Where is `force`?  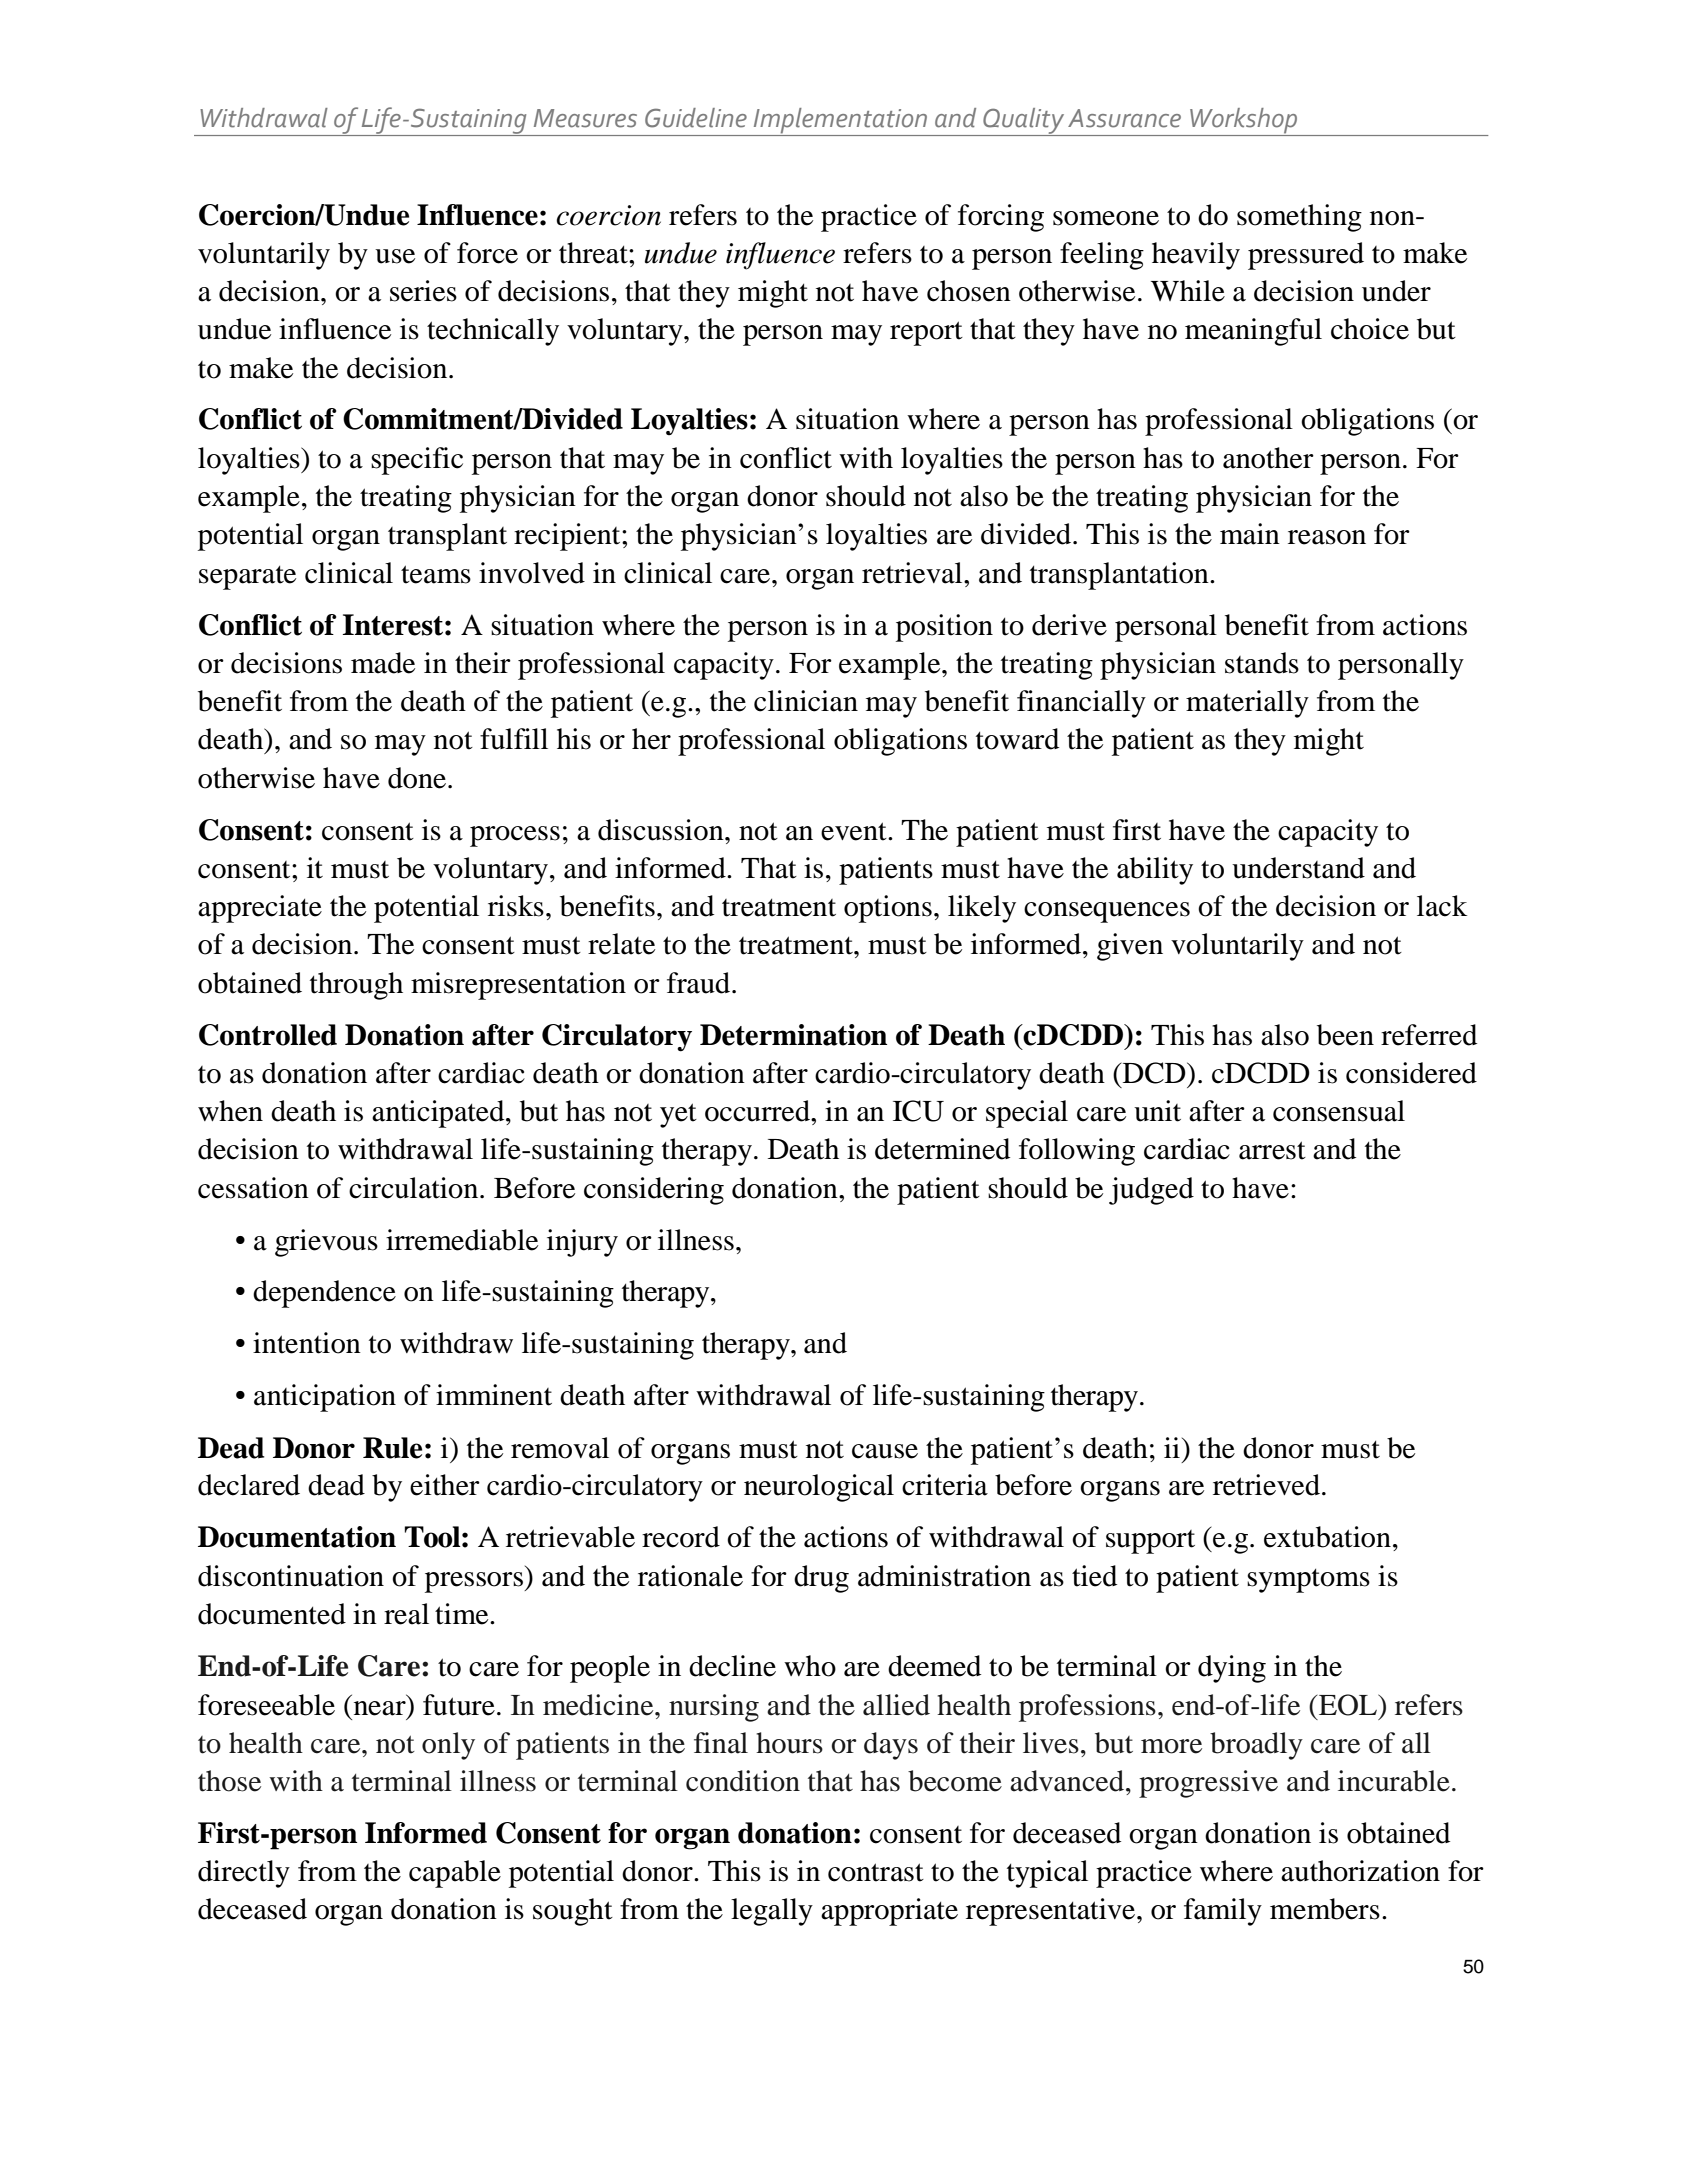
force is located at coordinates (487, 253).
